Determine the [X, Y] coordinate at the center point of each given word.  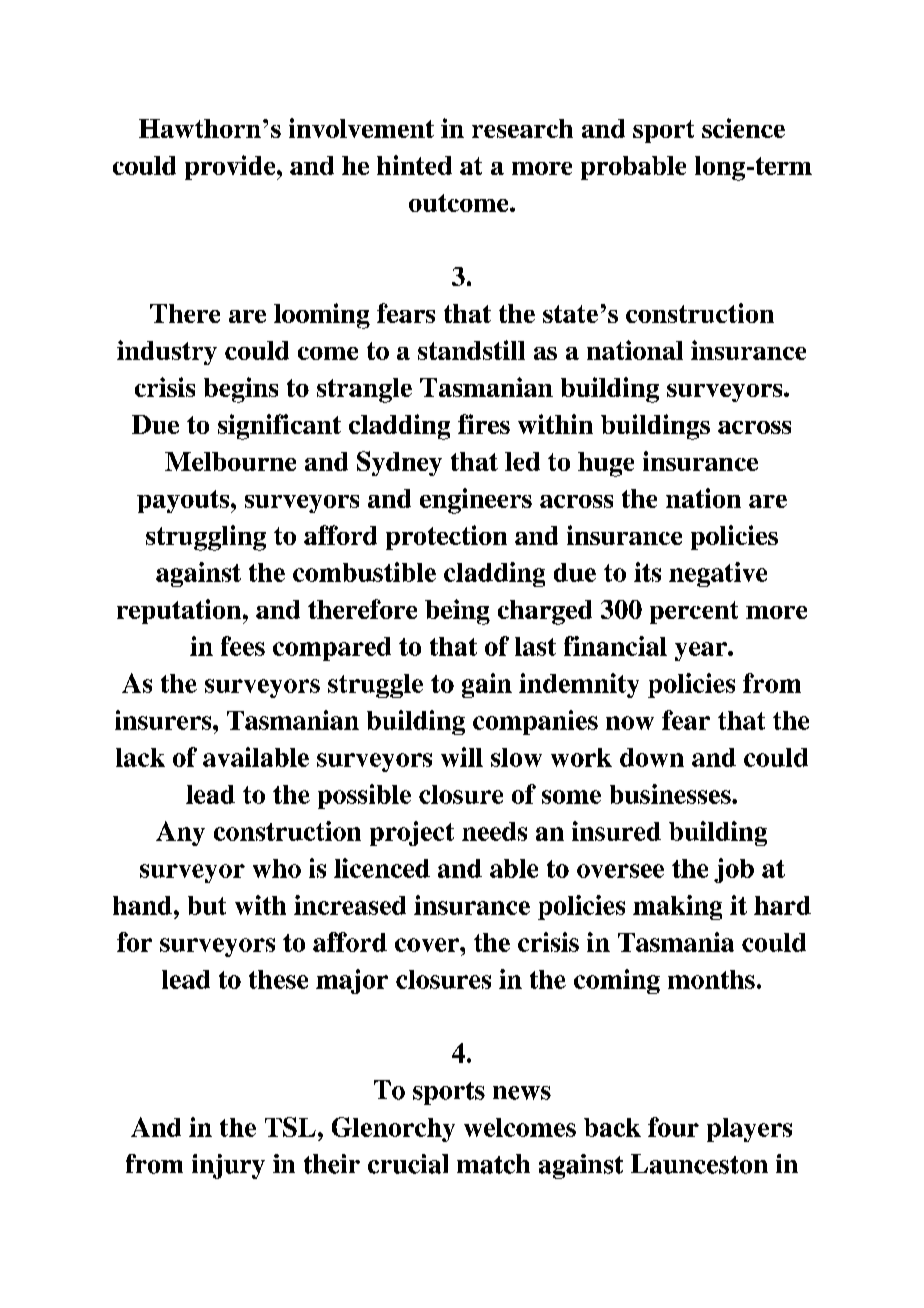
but [207, 905]
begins [241, 390]
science [743, 128]
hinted [414, 165]
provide [231, 167]
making [677, 907]
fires [484, 424]
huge [606, 464]
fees [243, 646]
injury [228, 1166]
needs [494, 831]
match [493, 1164]
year [702, 651]
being [457, 612]
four [673, 1127]
